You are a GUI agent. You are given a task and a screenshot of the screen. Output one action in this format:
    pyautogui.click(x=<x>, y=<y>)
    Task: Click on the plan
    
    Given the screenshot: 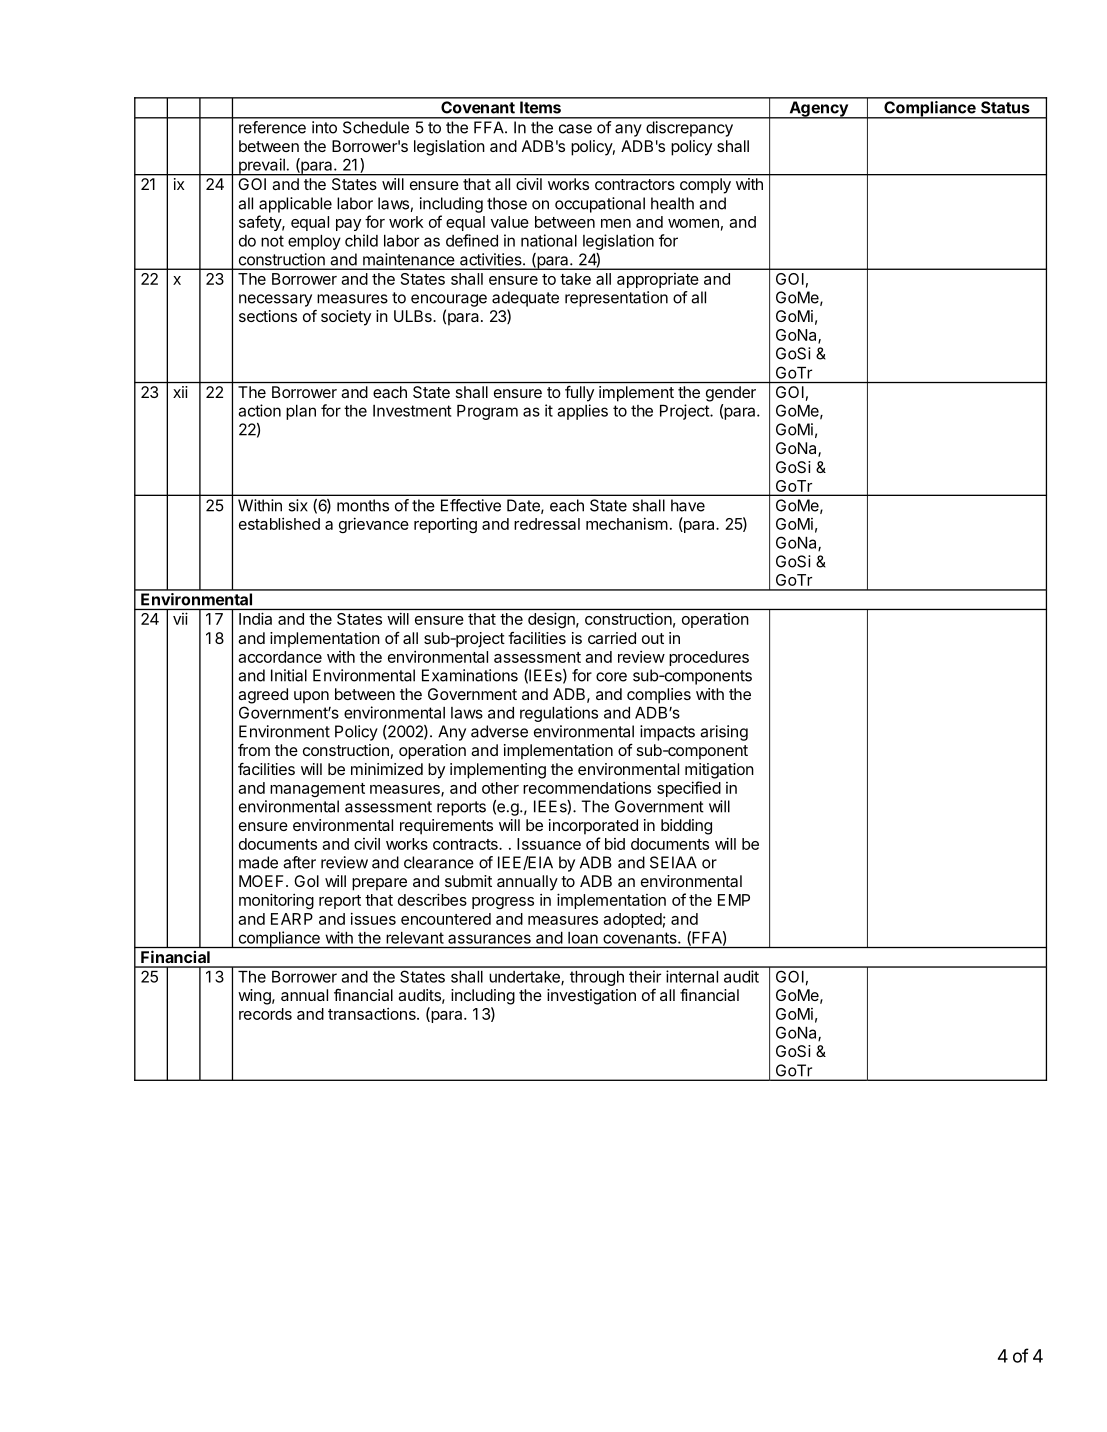 What is the action you would take?
    pyautogui.click(x=301, y=412)
